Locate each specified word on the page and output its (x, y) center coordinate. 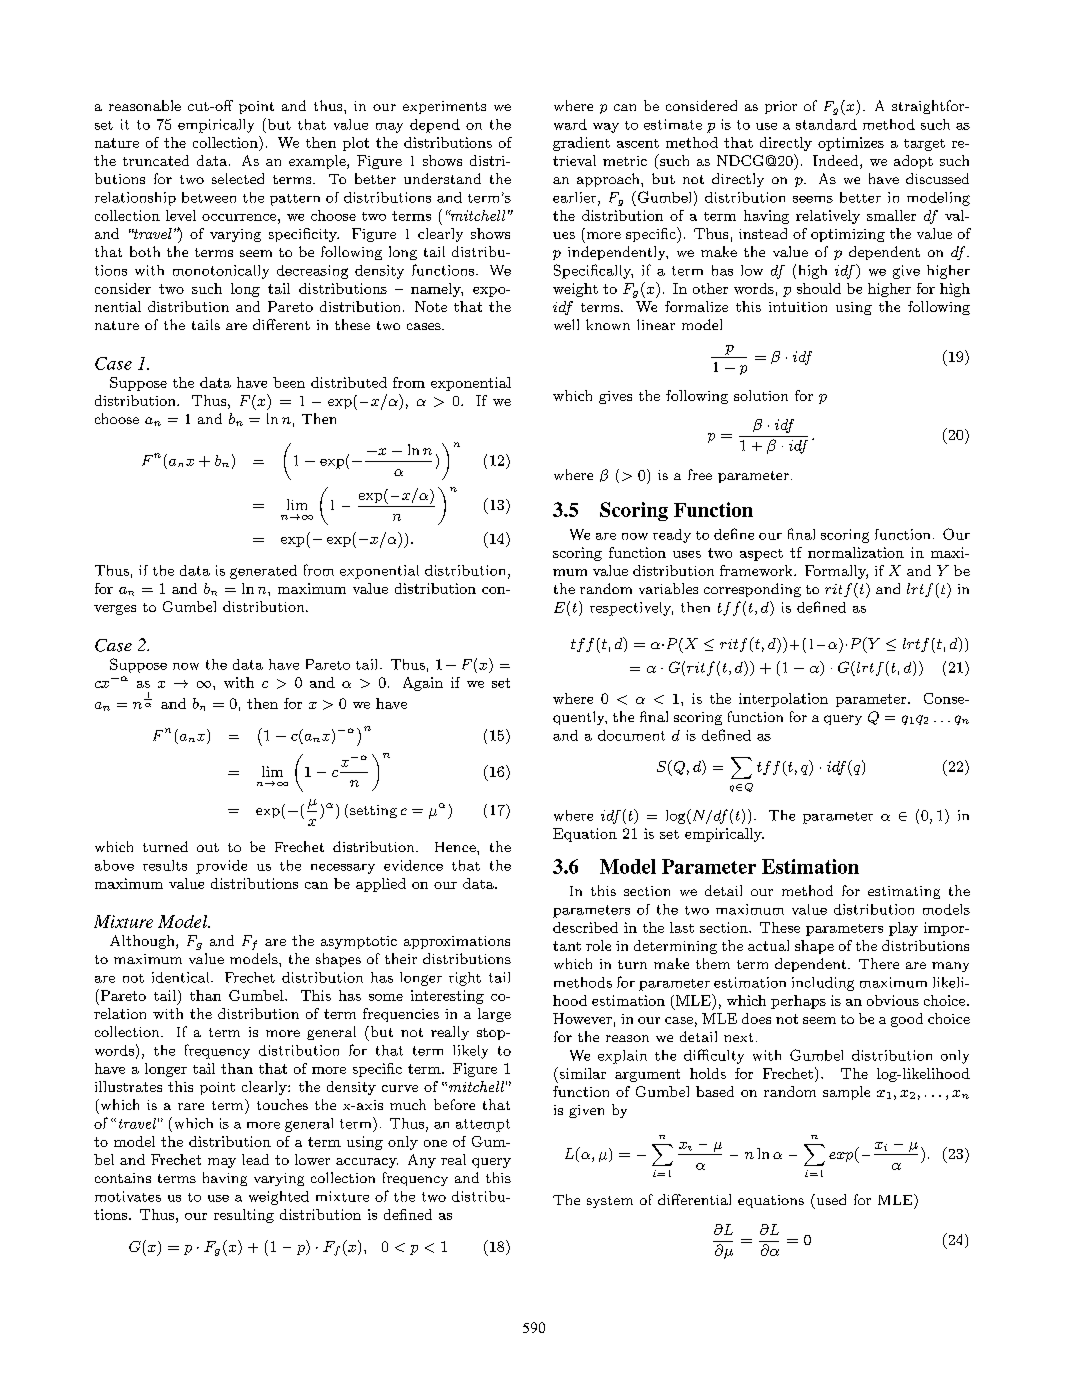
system (610, 1202)
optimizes (851, 144)
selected (238, 178)
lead (255, 1159)
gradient (581, 144)
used (830, 1199)
